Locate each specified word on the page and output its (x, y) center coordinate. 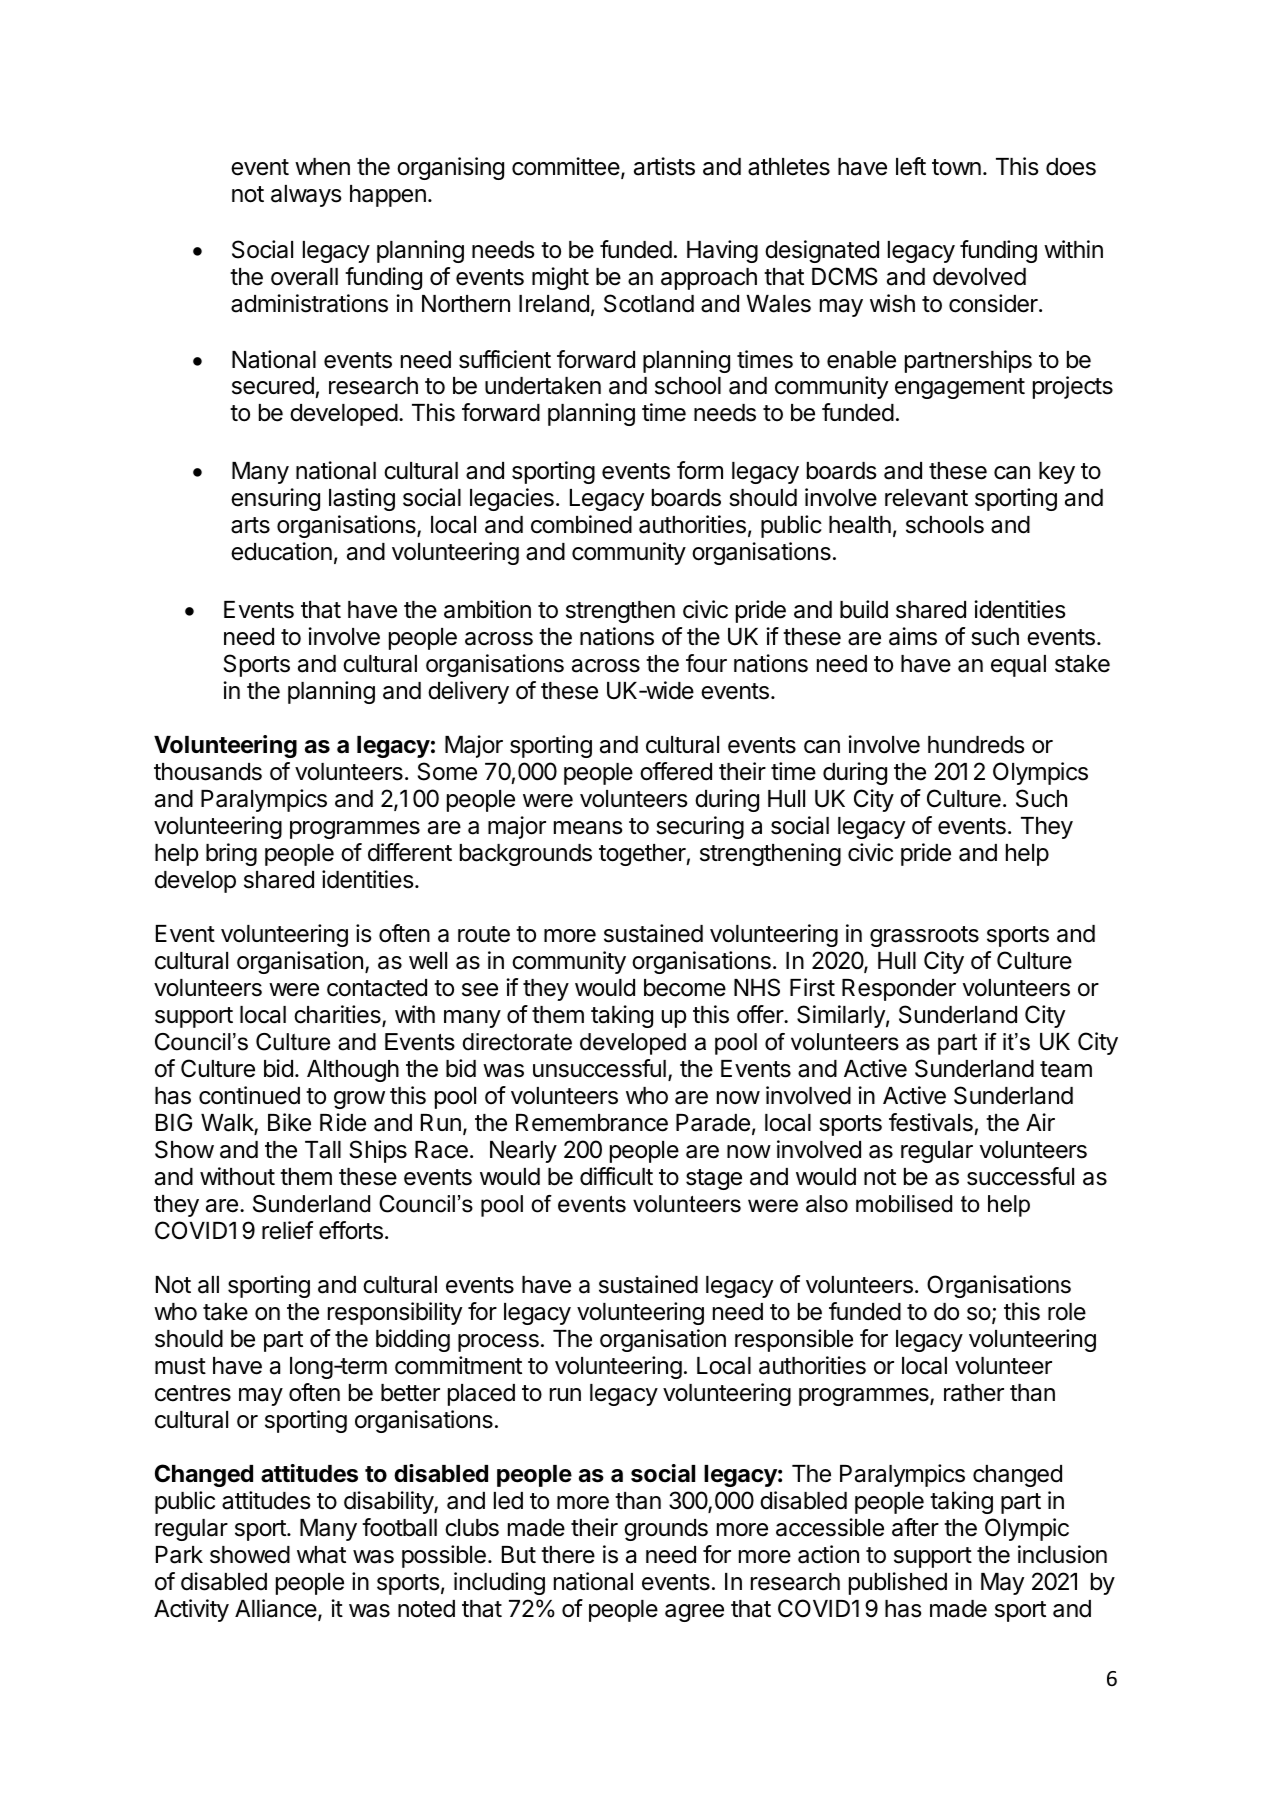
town (956, 167)
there (568, 1555)
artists (664, 166)
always (306, 196)
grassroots (924, 936)
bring (231, 854)
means (588, 828)
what (321, 1555)
